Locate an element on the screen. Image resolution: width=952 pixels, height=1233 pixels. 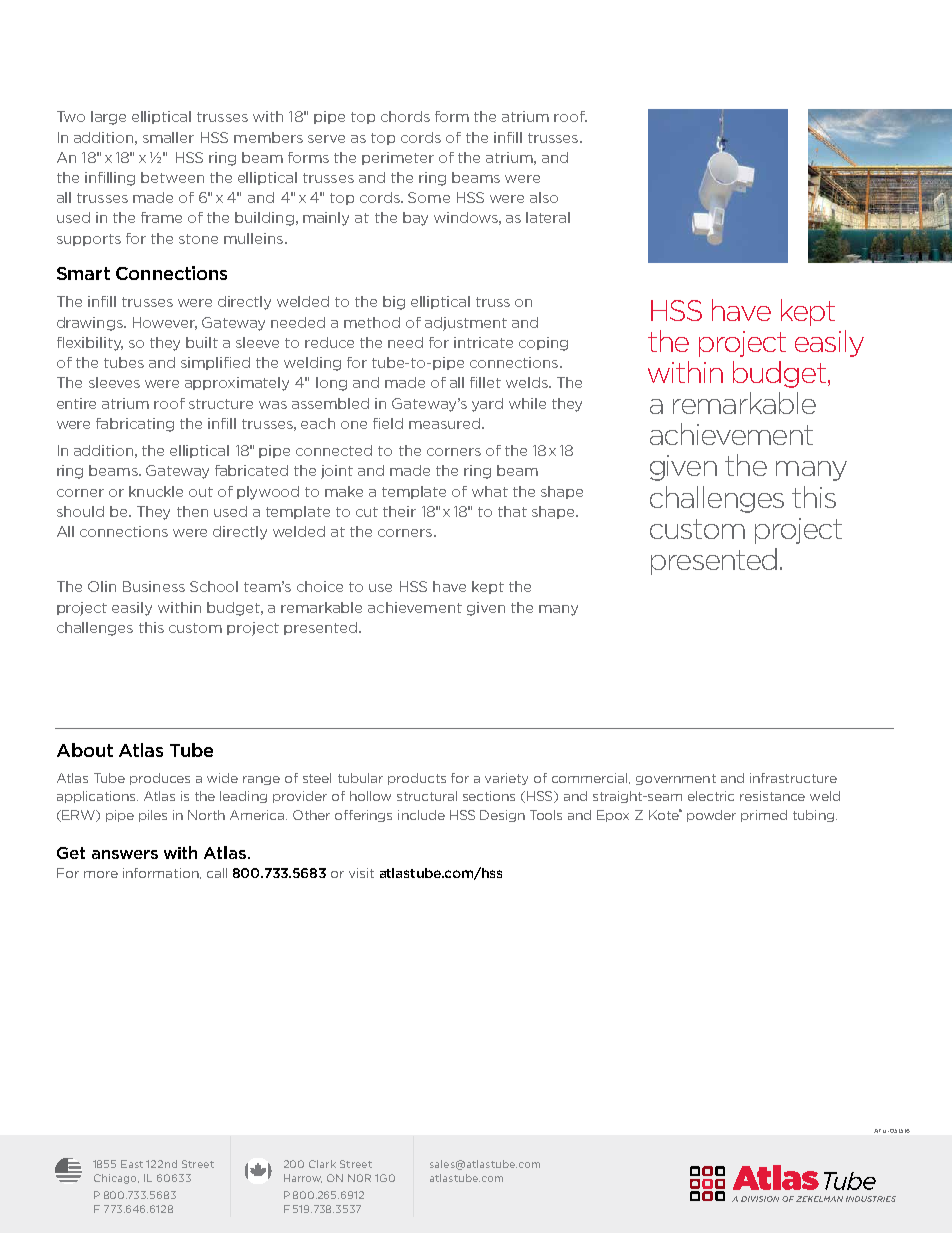
Business is located at coordinates (154, 586).
